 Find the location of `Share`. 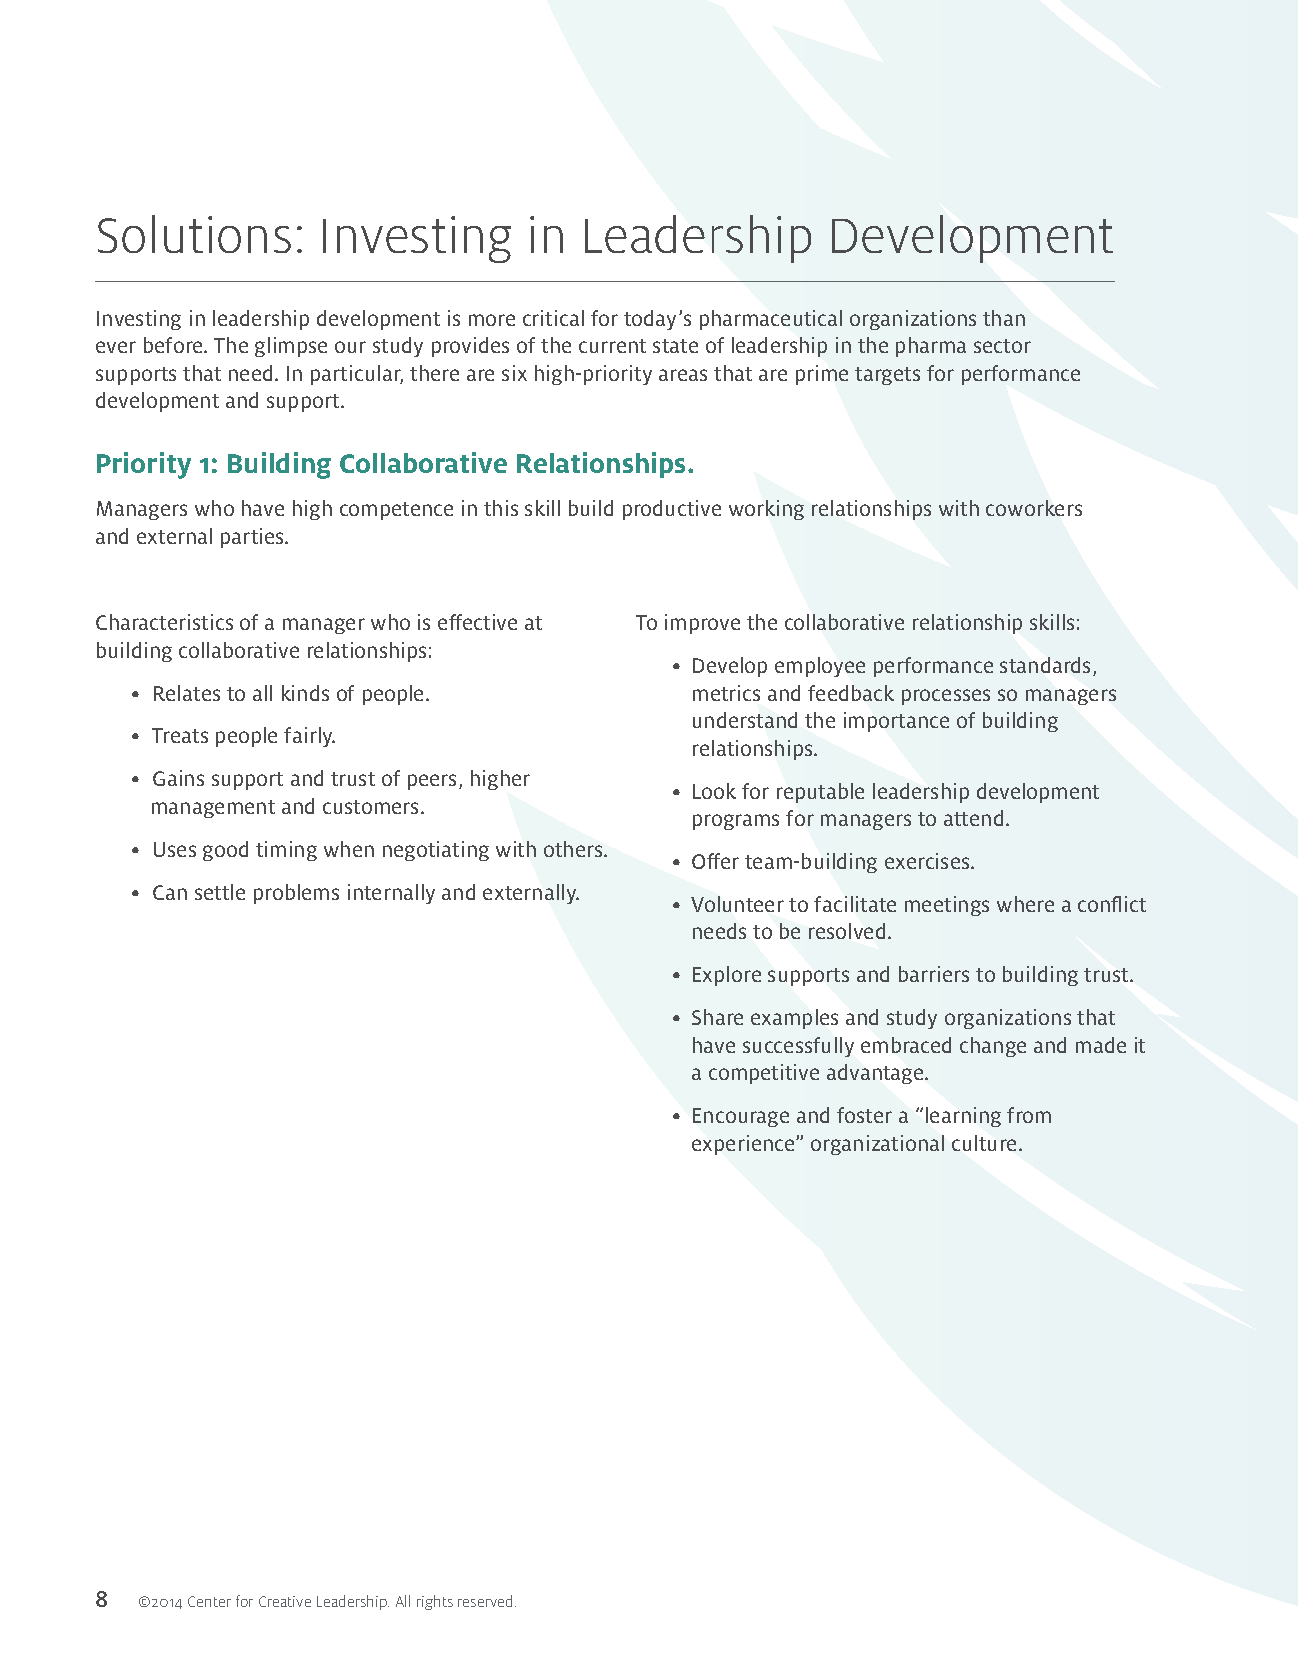

Share is located at coordinates (717, 1017).
